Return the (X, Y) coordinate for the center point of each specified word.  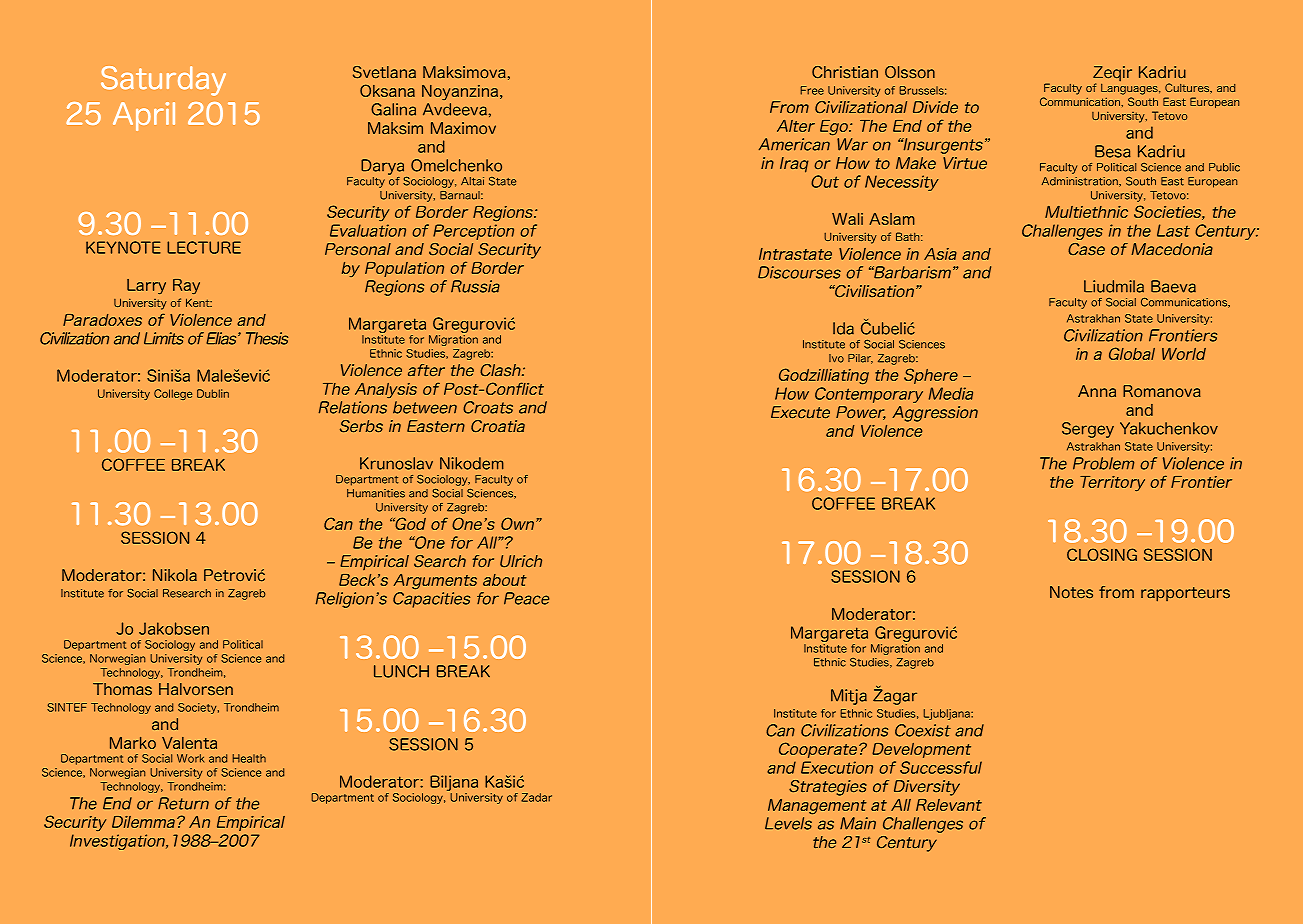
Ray (186, 287)
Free (812, 90)
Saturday (163, 81)
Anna (1097, 391)
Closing (1102, 554)
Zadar (536, 797)
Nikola (175, 575)
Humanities (376, 493)
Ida (843, 328)
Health (249, 758)
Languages (1130, 89)
